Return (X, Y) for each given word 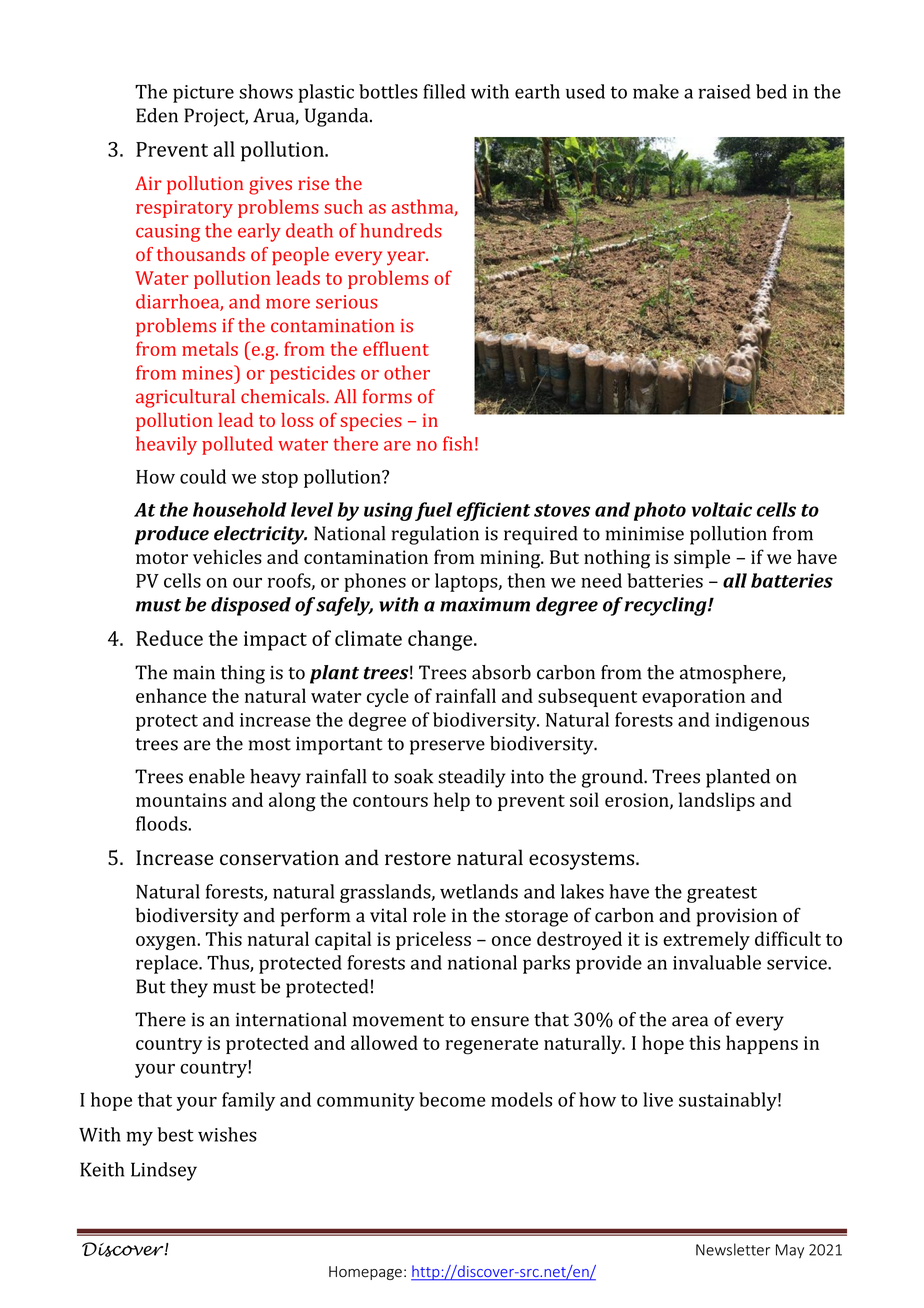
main (194, 673)
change (441, 640)
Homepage (365, 1273)
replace (168, 964)
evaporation (693, 698)
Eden (157, 115)
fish (458, 443)
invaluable (717, 962)
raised (724, 91)
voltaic (722, 509)
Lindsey (164, 1171)
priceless (433, 940)
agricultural (185, 398)
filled (444, 91)
